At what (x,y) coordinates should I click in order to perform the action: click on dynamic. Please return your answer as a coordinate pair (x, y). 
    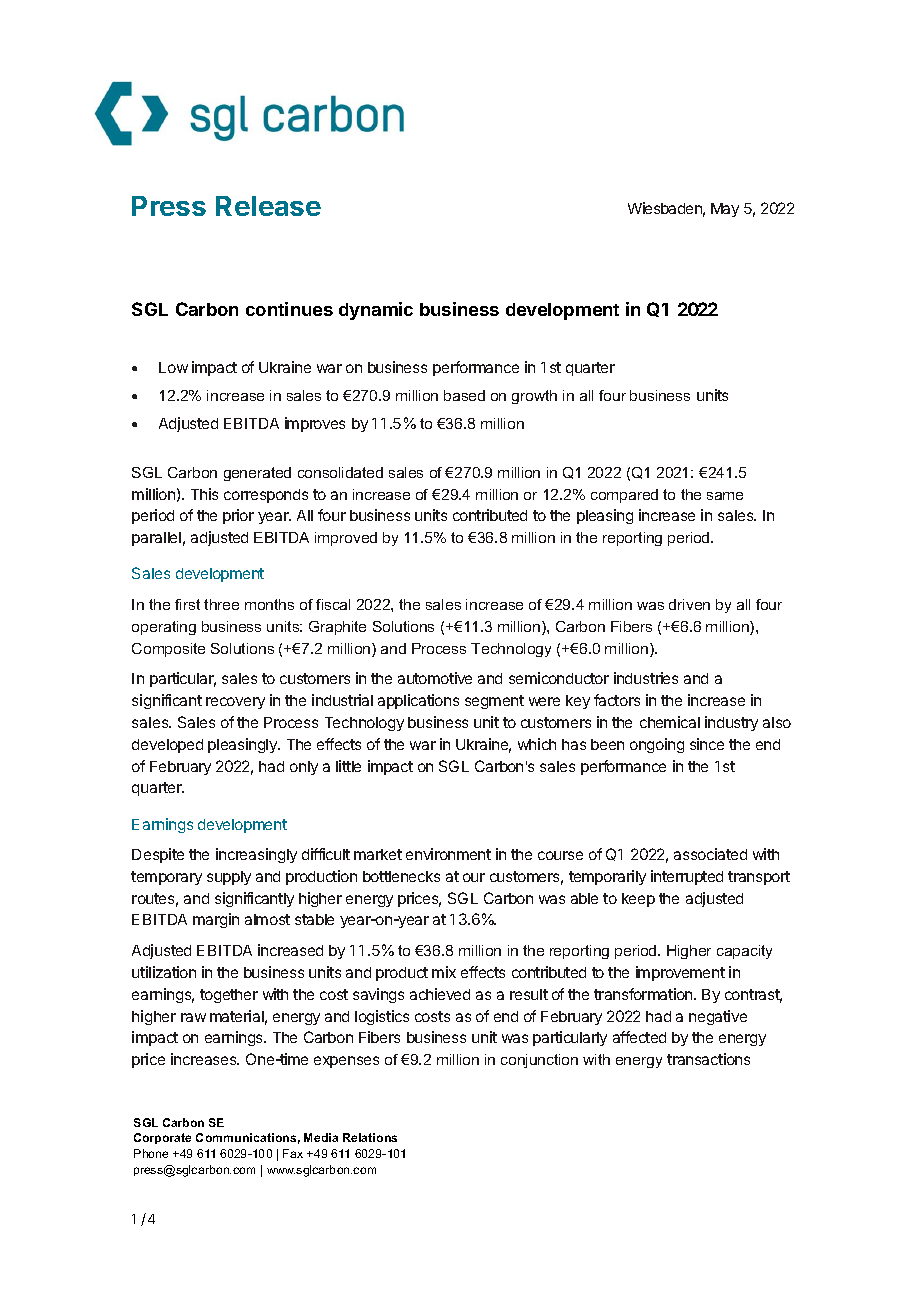
    Looking at the image, I should click on (376, 311).
